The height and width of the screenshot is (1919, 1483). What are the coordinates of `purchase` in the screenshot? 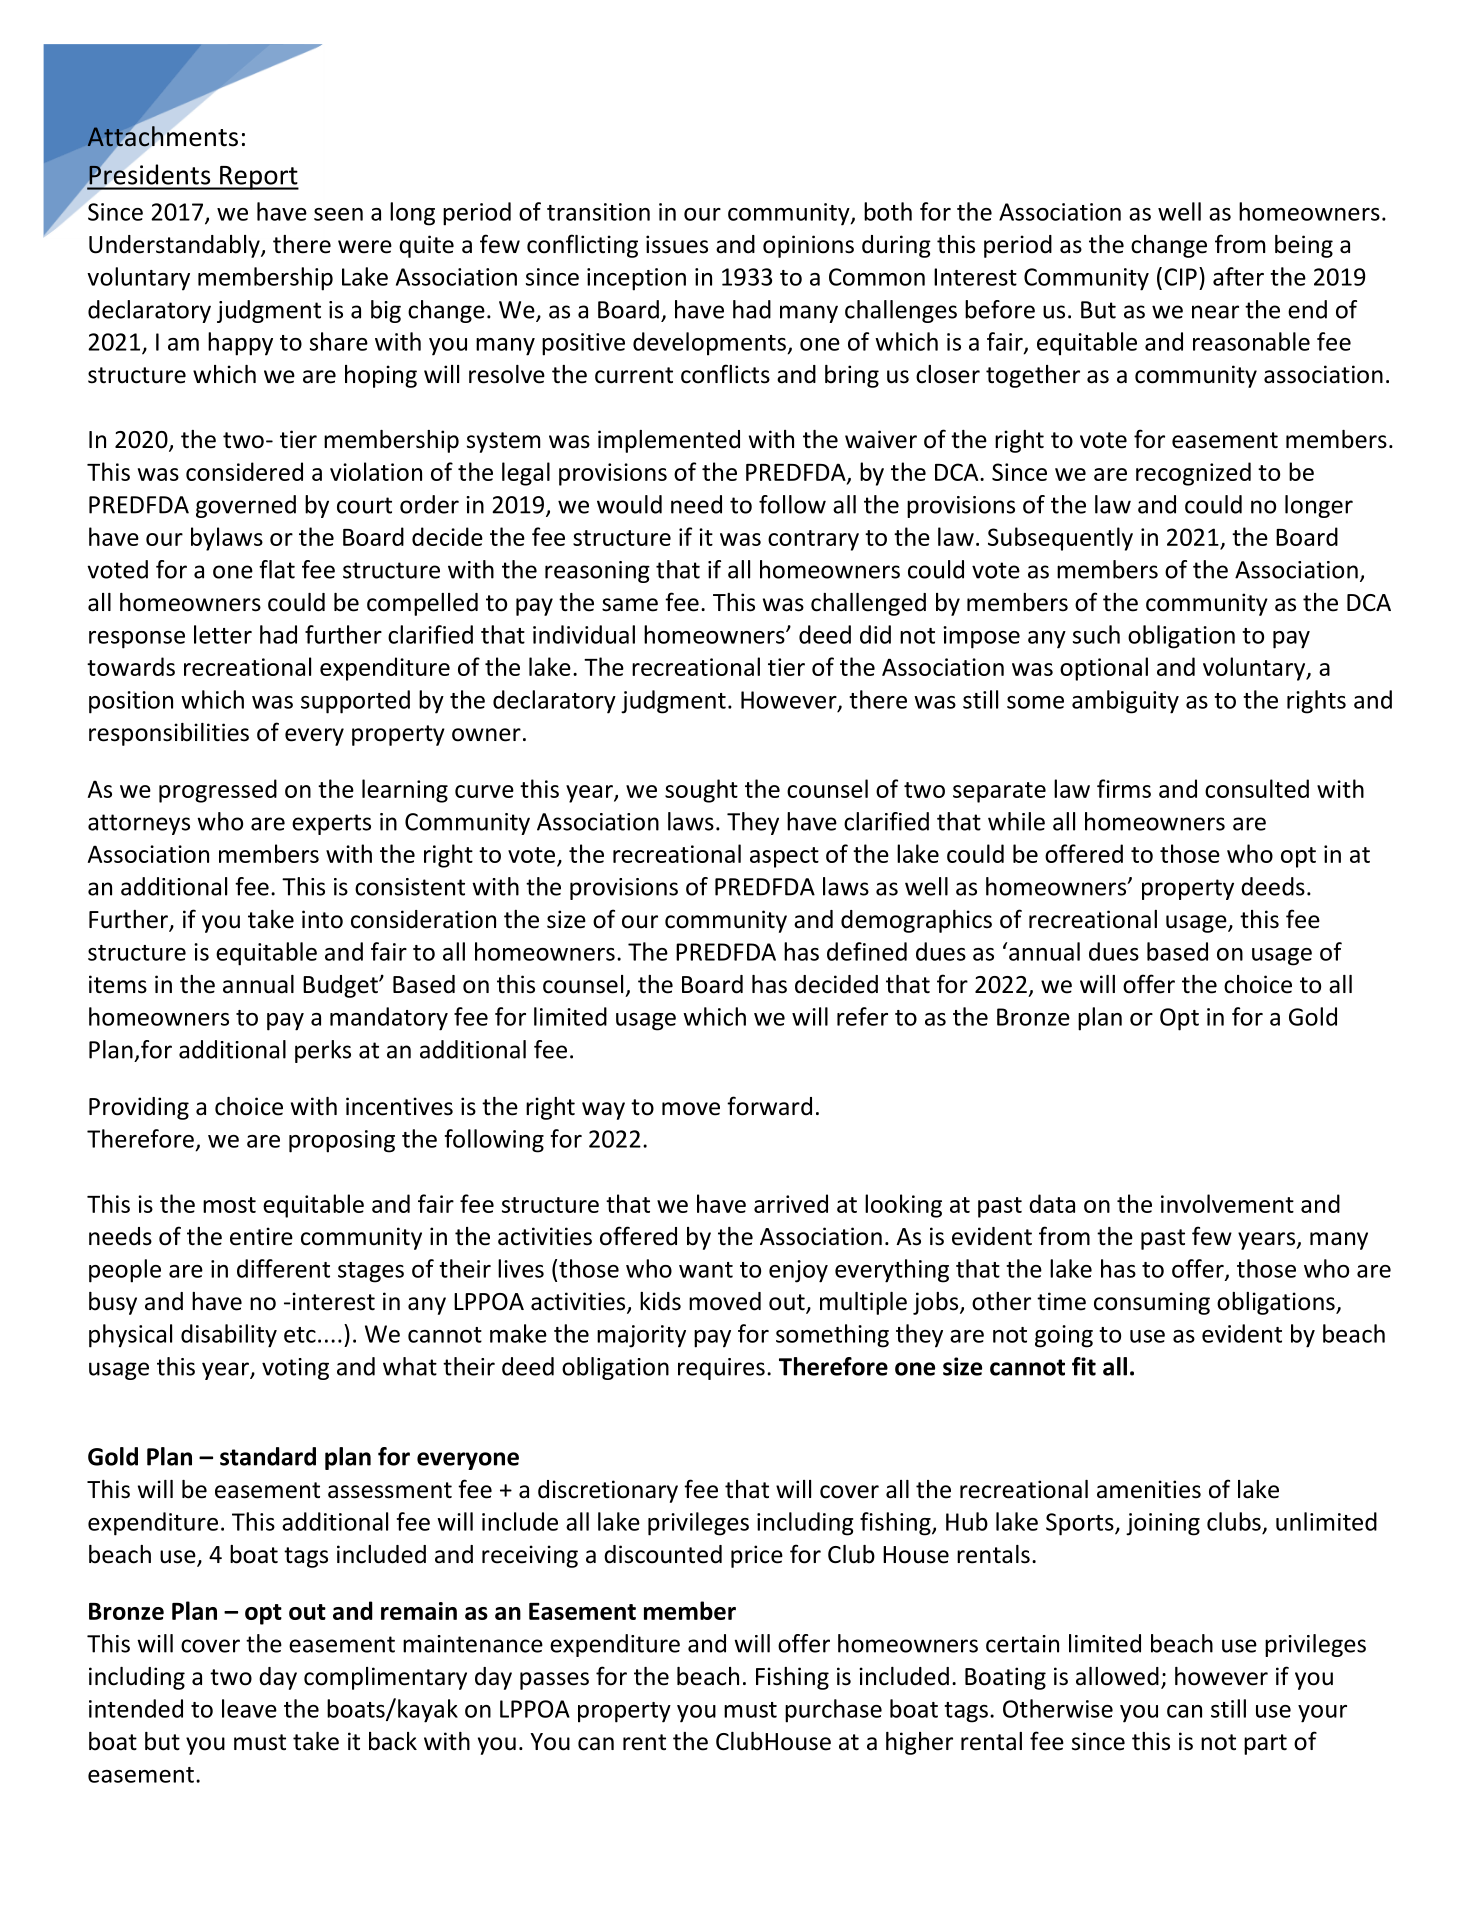 It's located at (833, 1711).
